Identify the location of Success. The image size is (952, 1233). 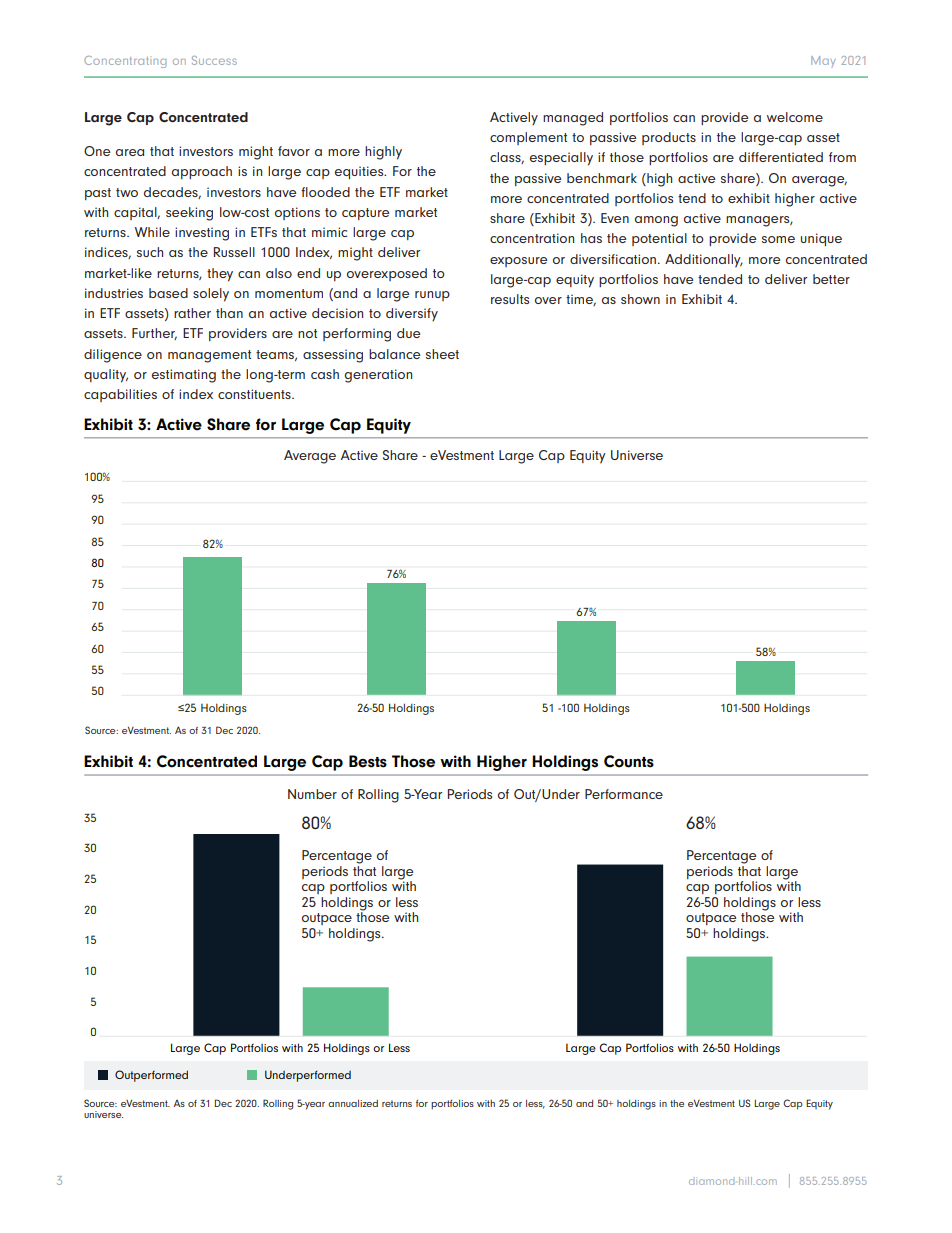
(214, 60).
